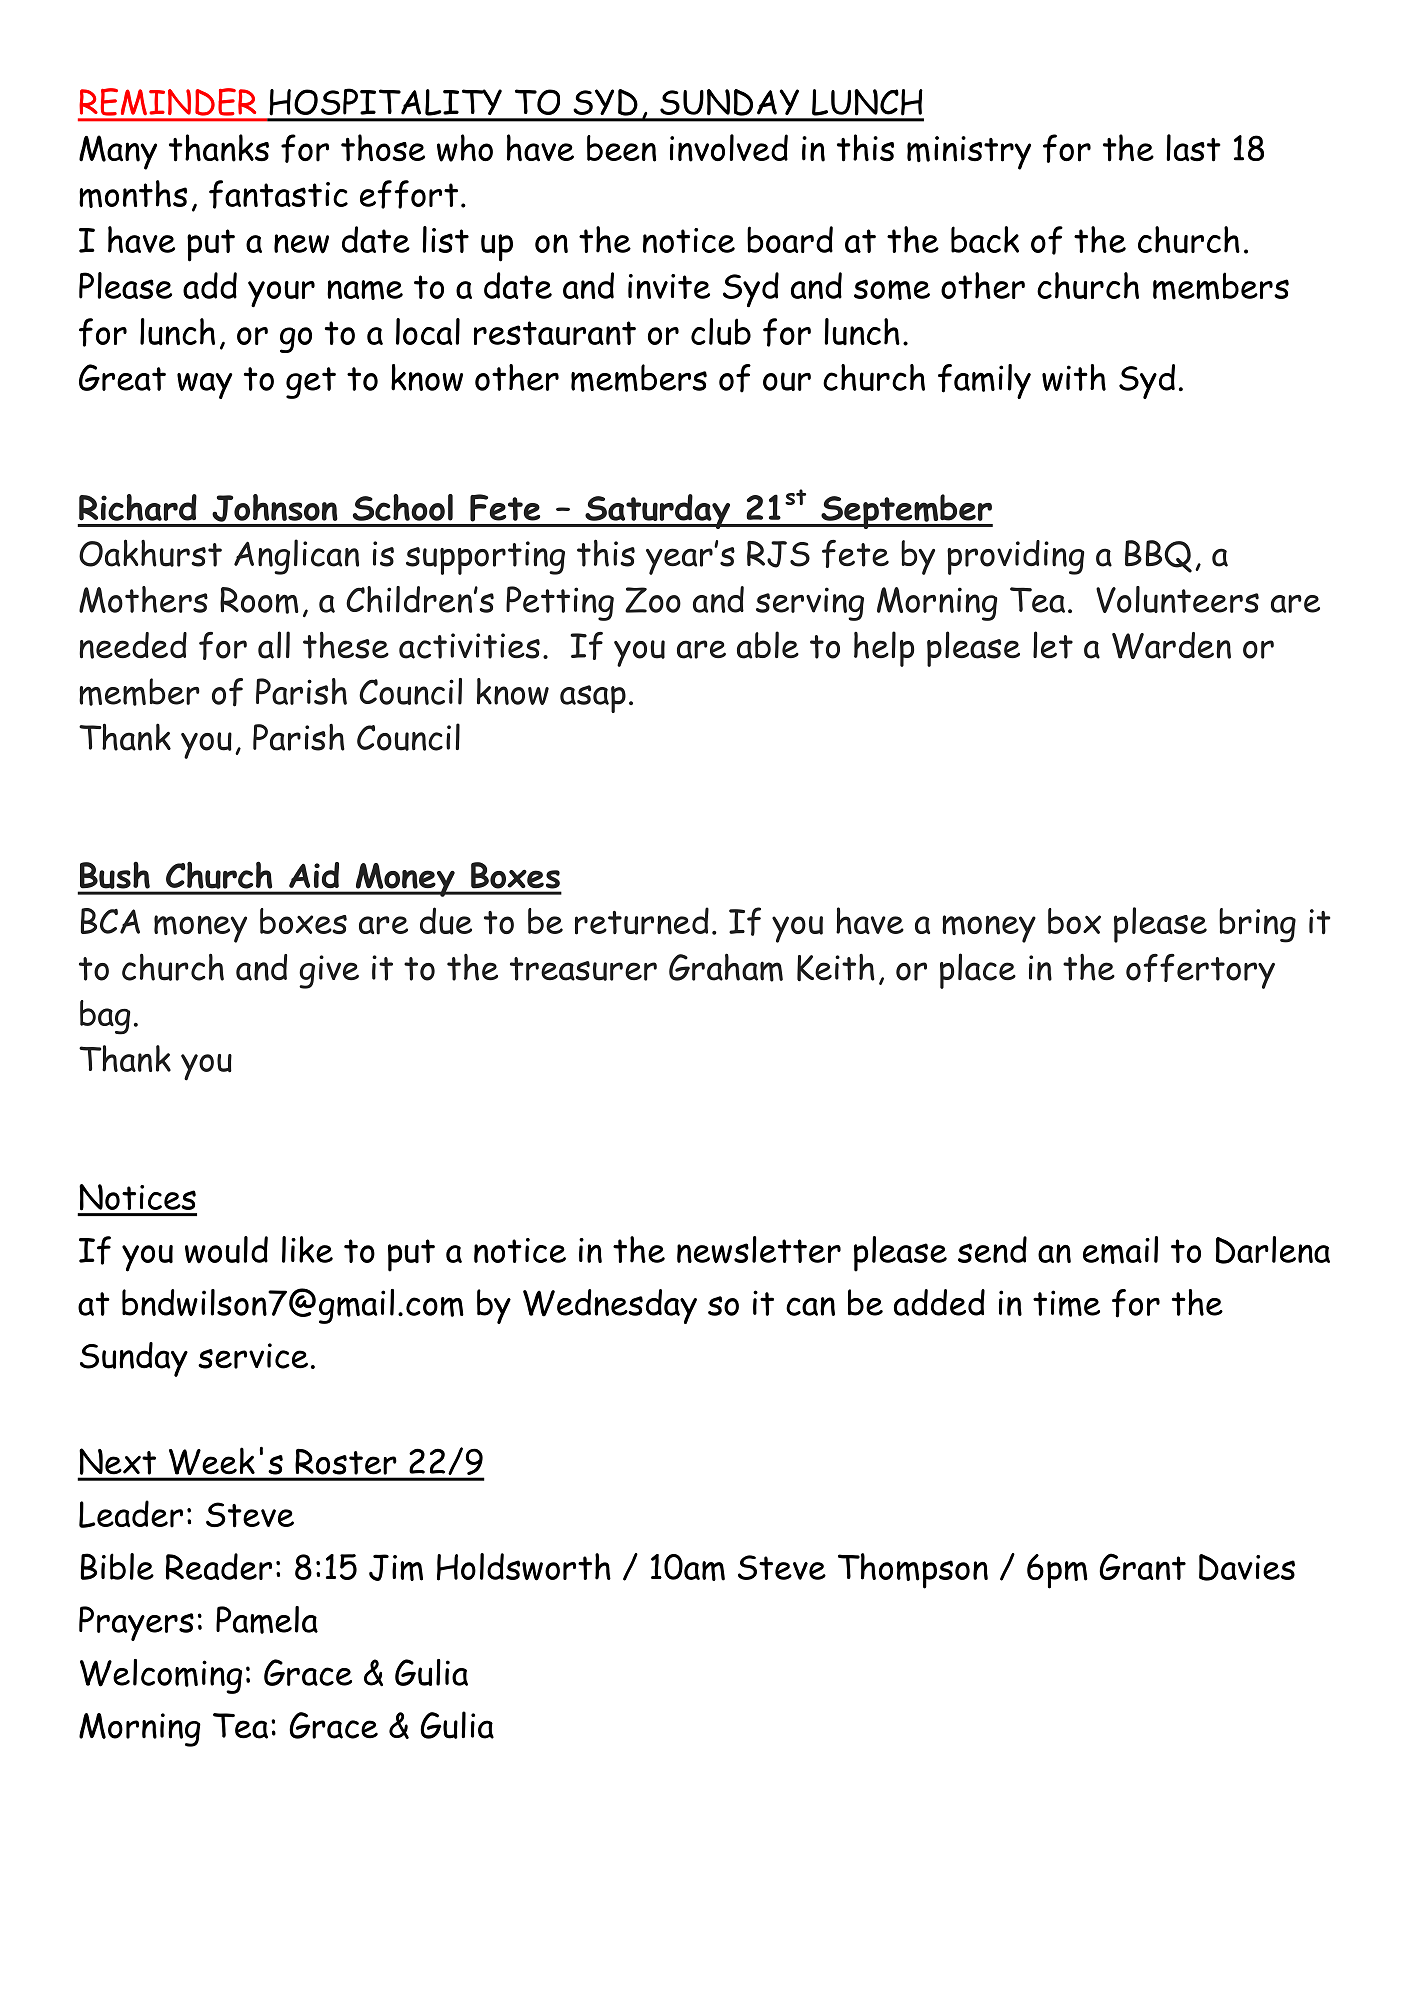  What do you see at coordinates (1193, 148) in the page?
I see `last` at bounding box center [1193, 148].
